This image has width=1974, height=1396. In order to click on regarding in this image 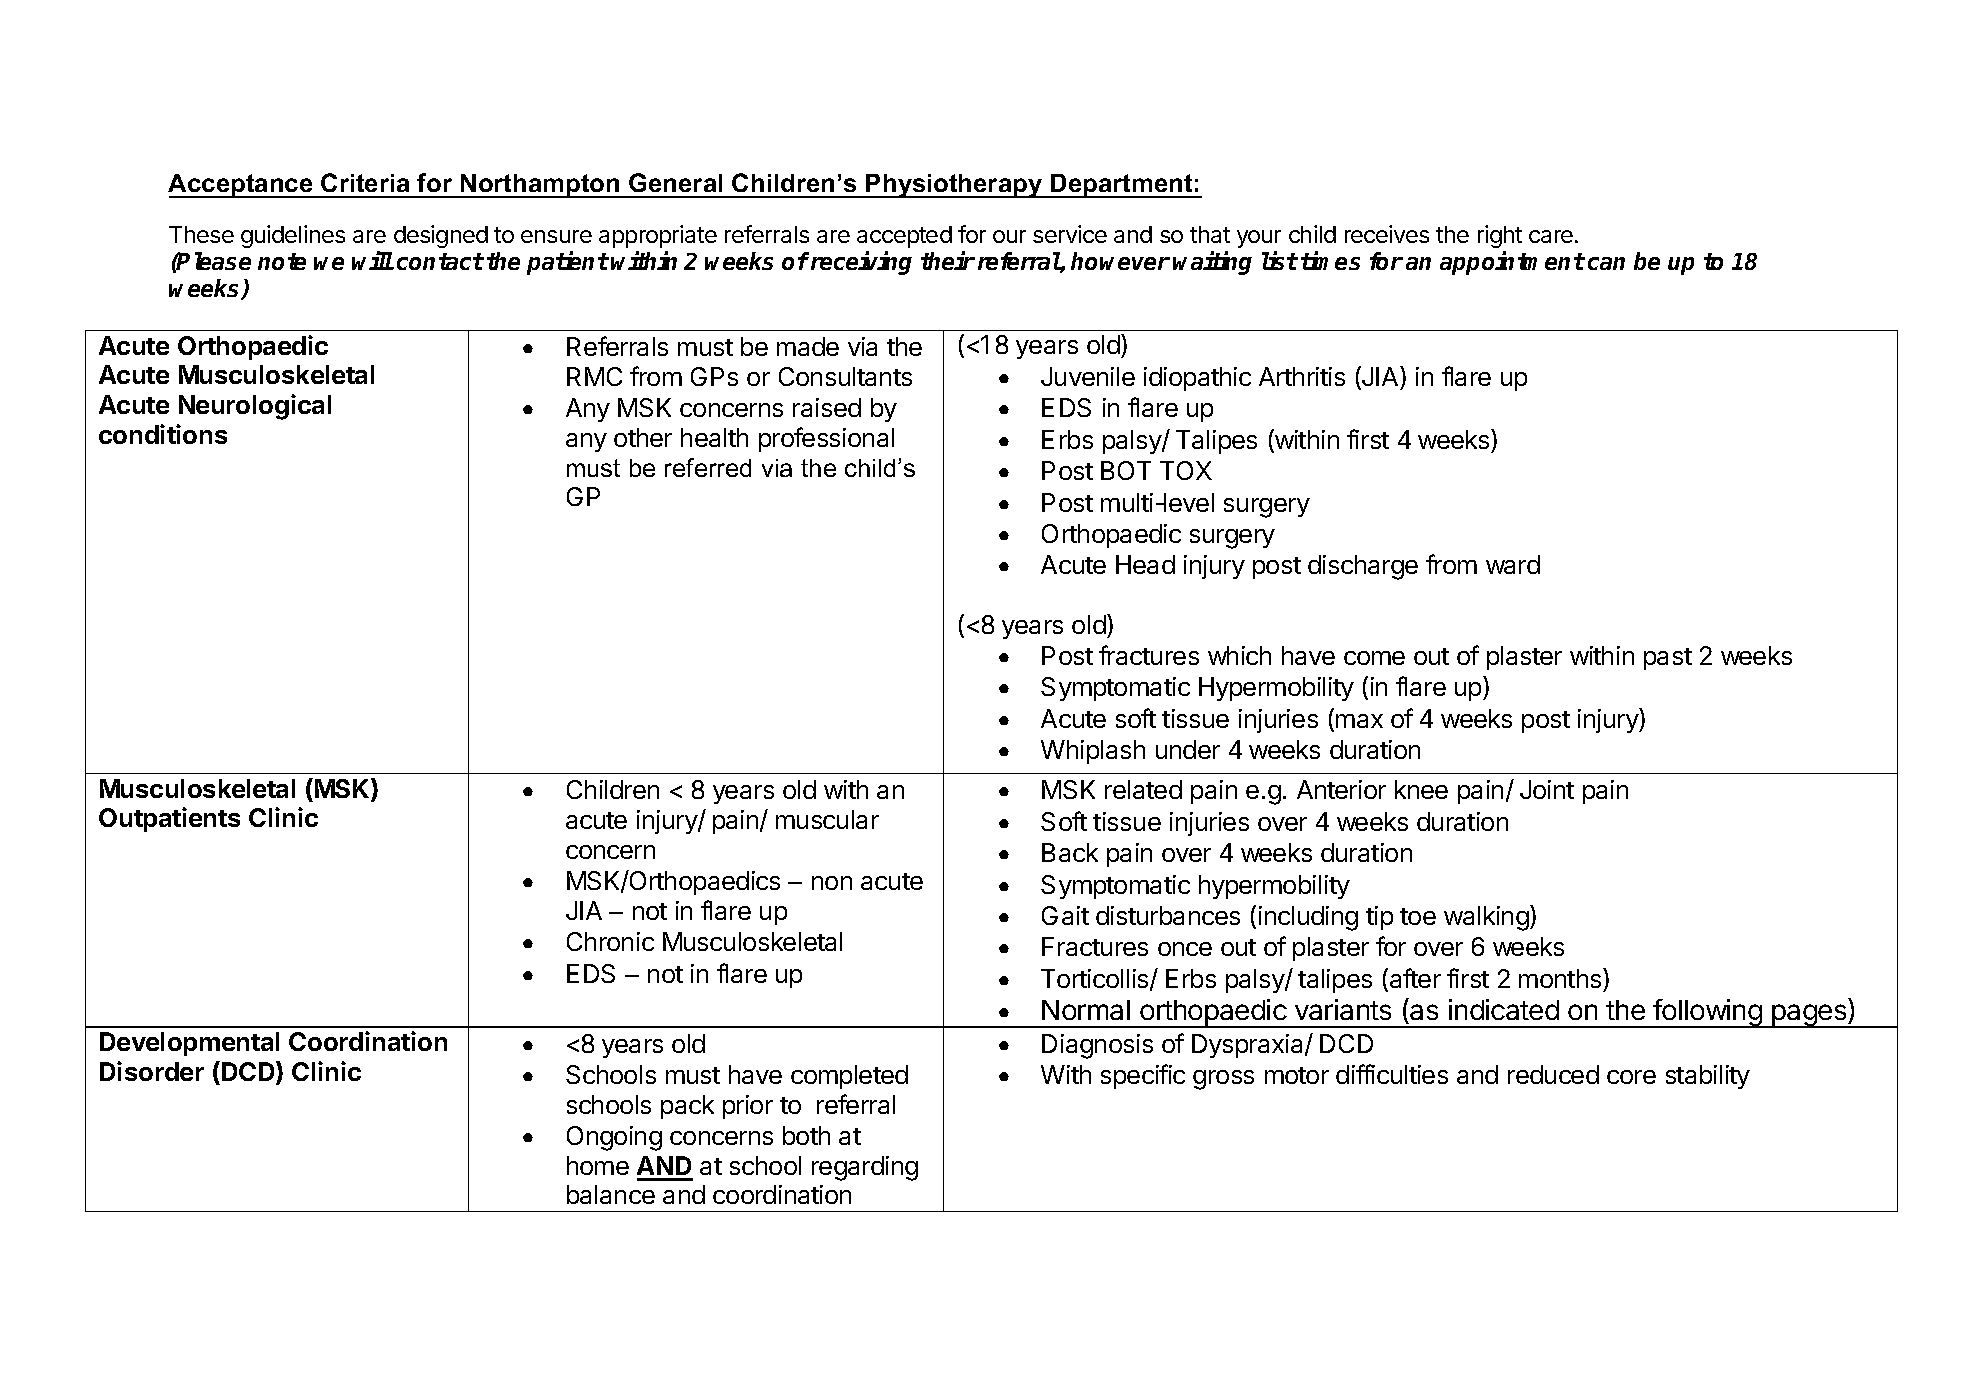, I will do `click(865, 1168)`.
